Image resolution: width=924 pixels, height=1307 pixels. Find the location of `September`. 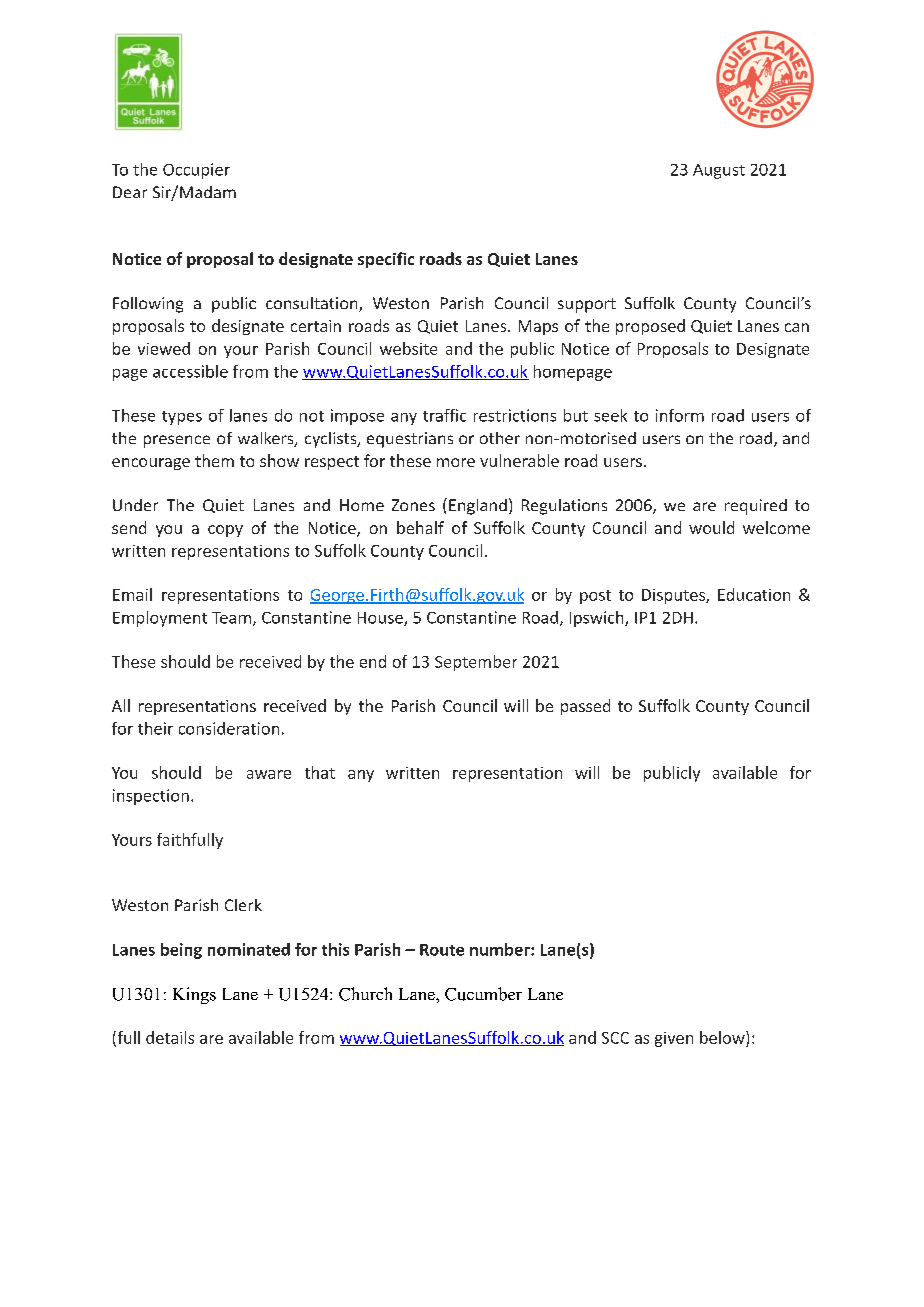

September is located at coordinates (476, 663).
